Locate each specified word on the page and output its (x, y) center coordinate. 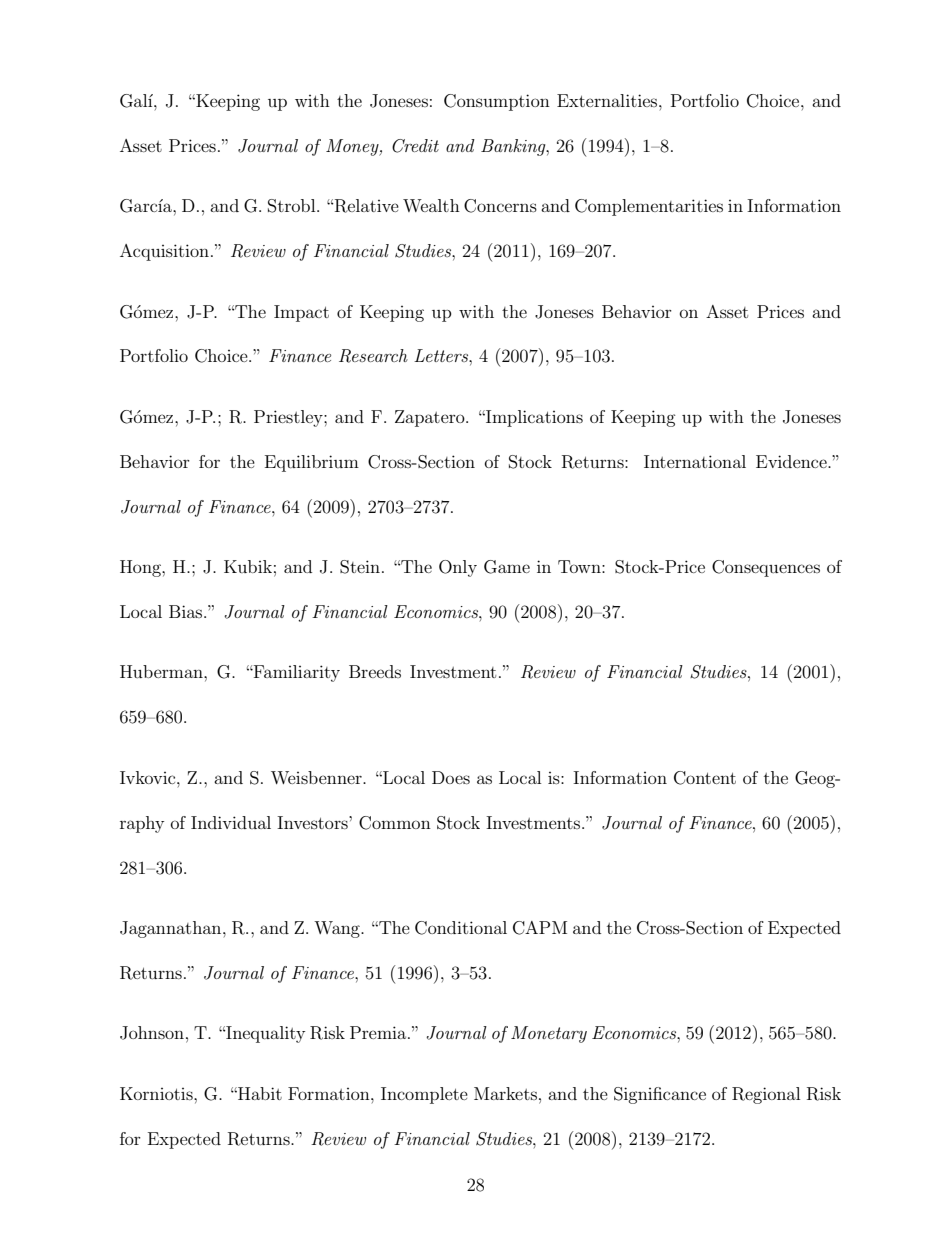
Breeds (375, 671)
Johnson (152, 1033)
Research (373, 356)
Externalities (608, 100)
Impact (301, 313)
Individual (231, 822)
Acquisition (164, 252)
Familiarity (296, 673)
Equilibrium (312, 463)
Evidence (792, 461)
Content (705, 778)
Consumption (497, 102)
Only (458, 568)
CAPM (540, 928)
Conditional (461, 928)
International (695, 461)
